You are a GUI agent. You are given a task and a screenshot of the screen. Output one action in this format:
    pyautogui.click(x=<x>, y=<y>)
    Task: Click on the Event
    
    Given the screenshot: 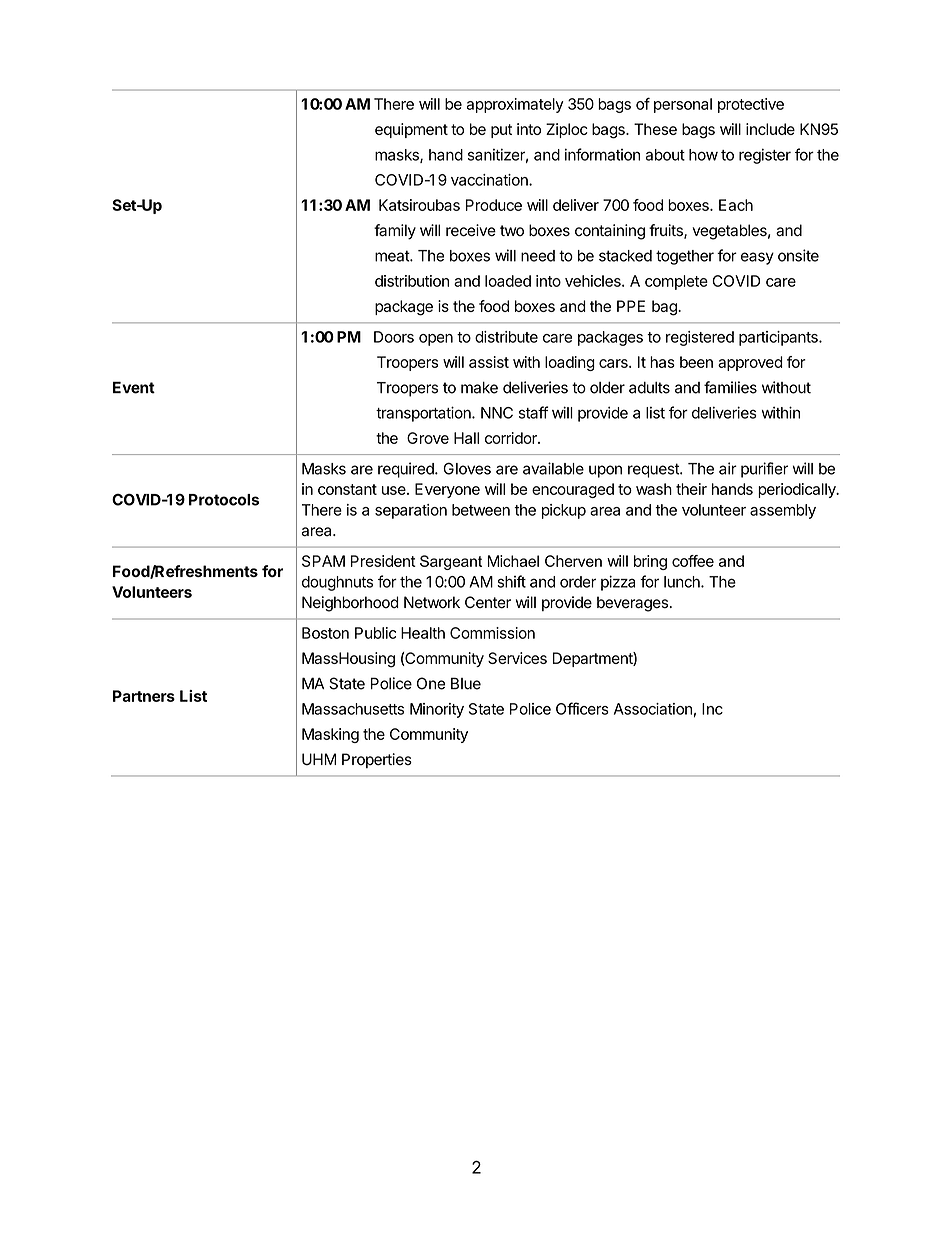 What is the action you would take?
    pyautogui.click(x=134, y=387)
